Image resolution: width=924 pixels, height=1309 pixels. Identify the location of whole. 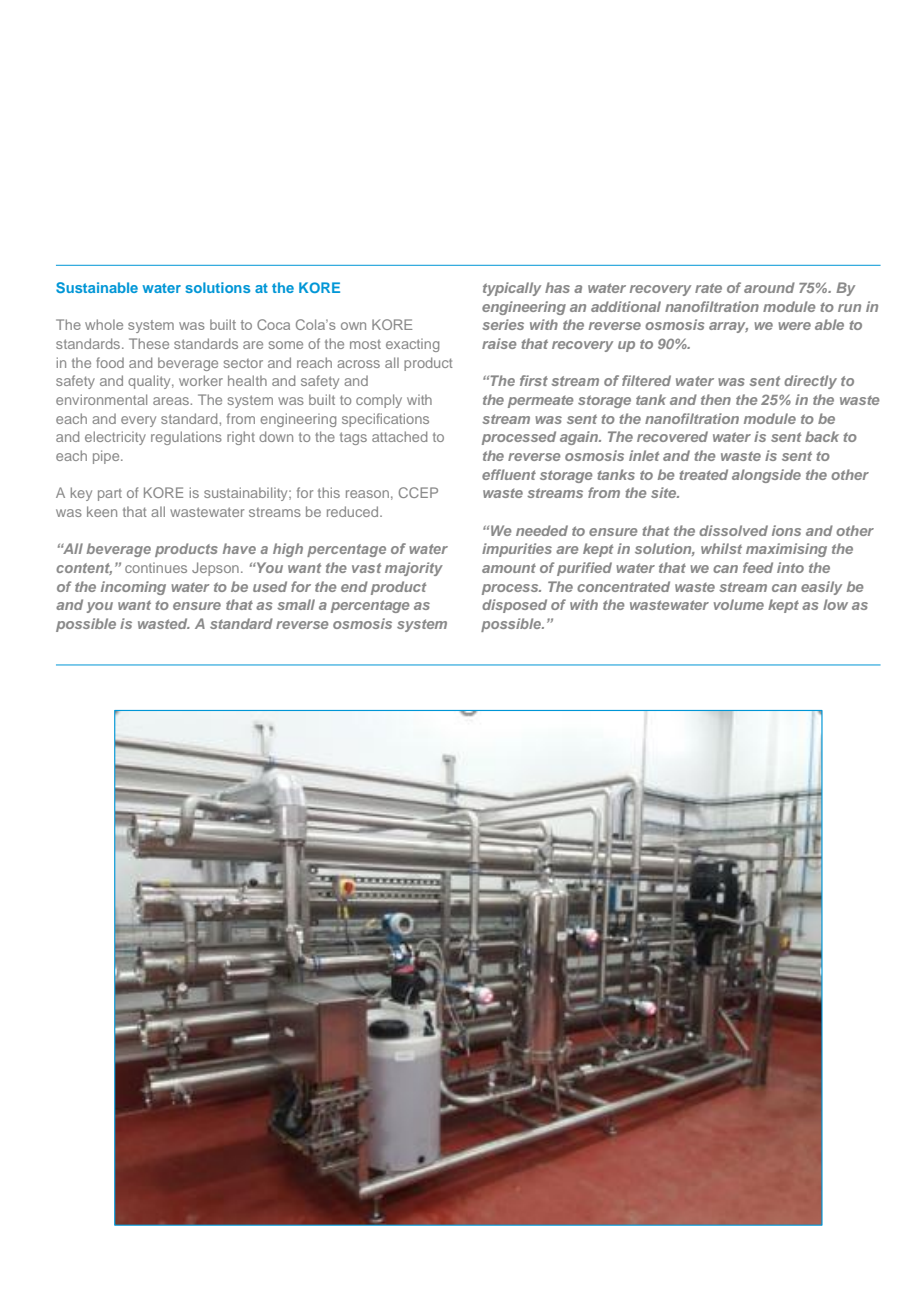
(104, 324).
